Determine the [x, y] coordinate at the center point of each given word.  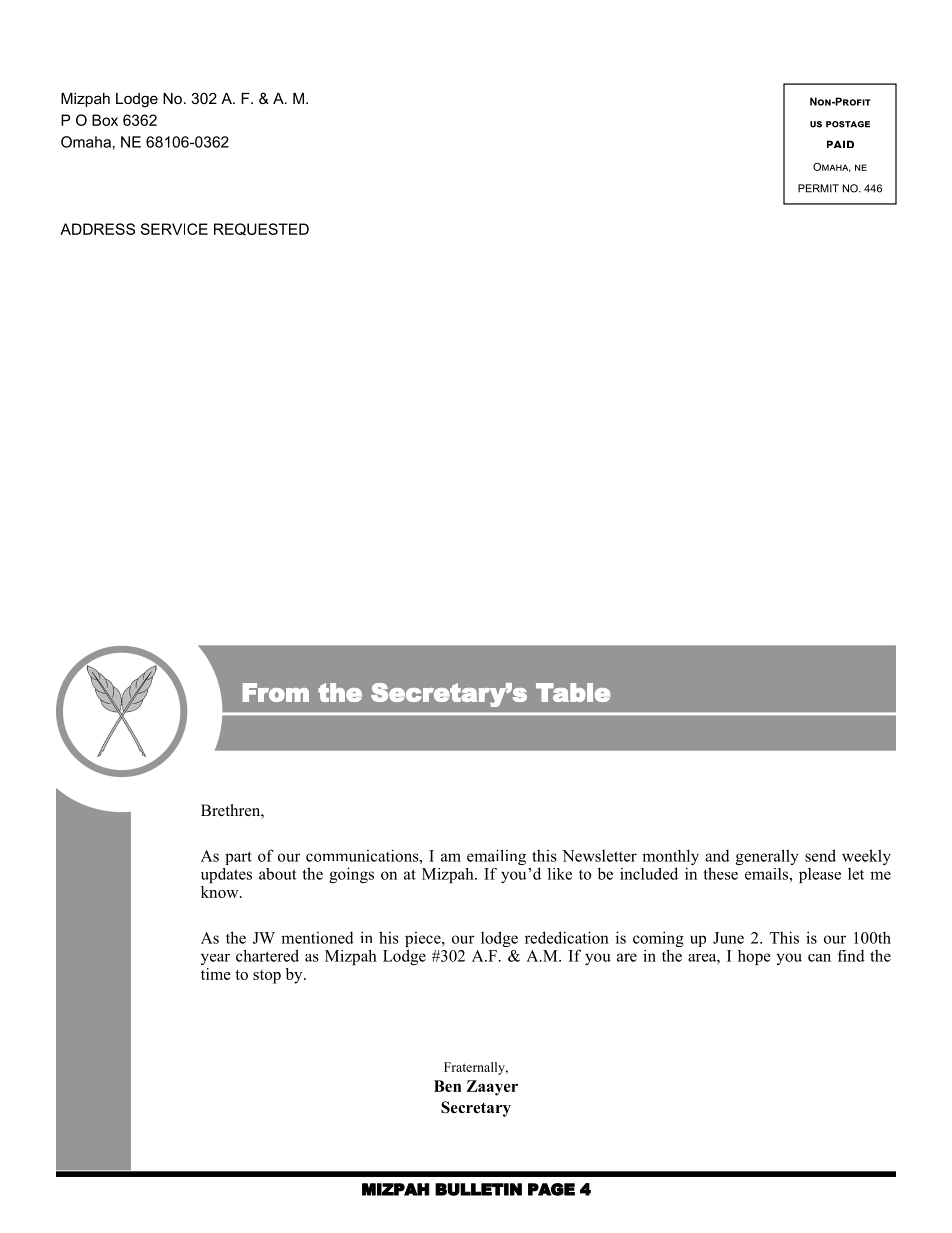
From [276, 692]
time [216, 974]
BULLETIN [478, 1189]
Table [573, 692]
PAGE [551, 1189]
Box [105, 120]
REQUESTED [261, 229]
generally [767, 857]
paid [840, 144]
